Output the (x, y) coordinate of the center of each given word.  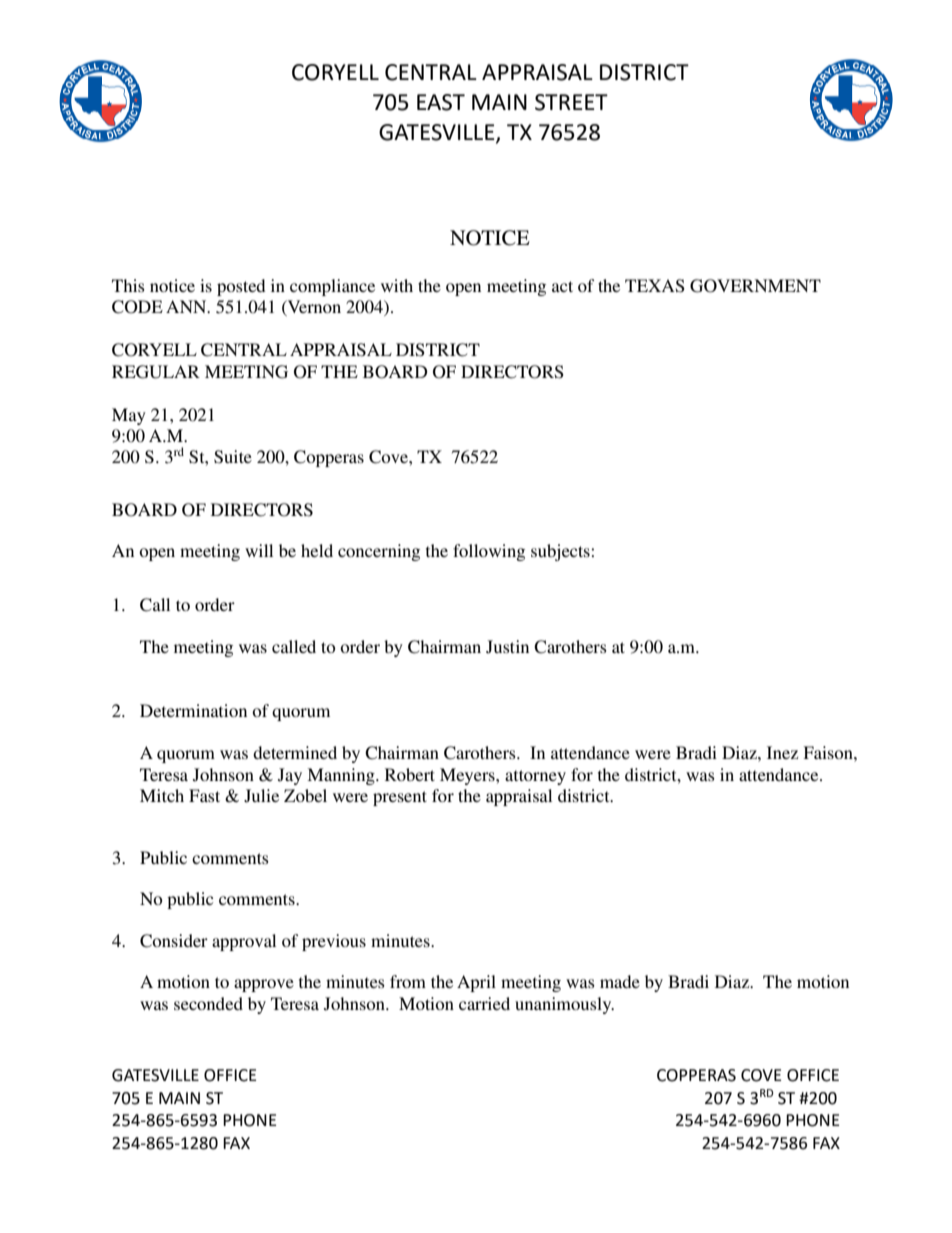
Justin (507, 647)
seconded (208, 1003)
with (397, 285)
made (620, 981)
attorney (535, 777)
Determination (193, 710)
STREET (571, 102)
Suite (233, 457)
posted (241, 287)
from (408, 981)
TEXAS (655, 286)
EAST (441, 102)
